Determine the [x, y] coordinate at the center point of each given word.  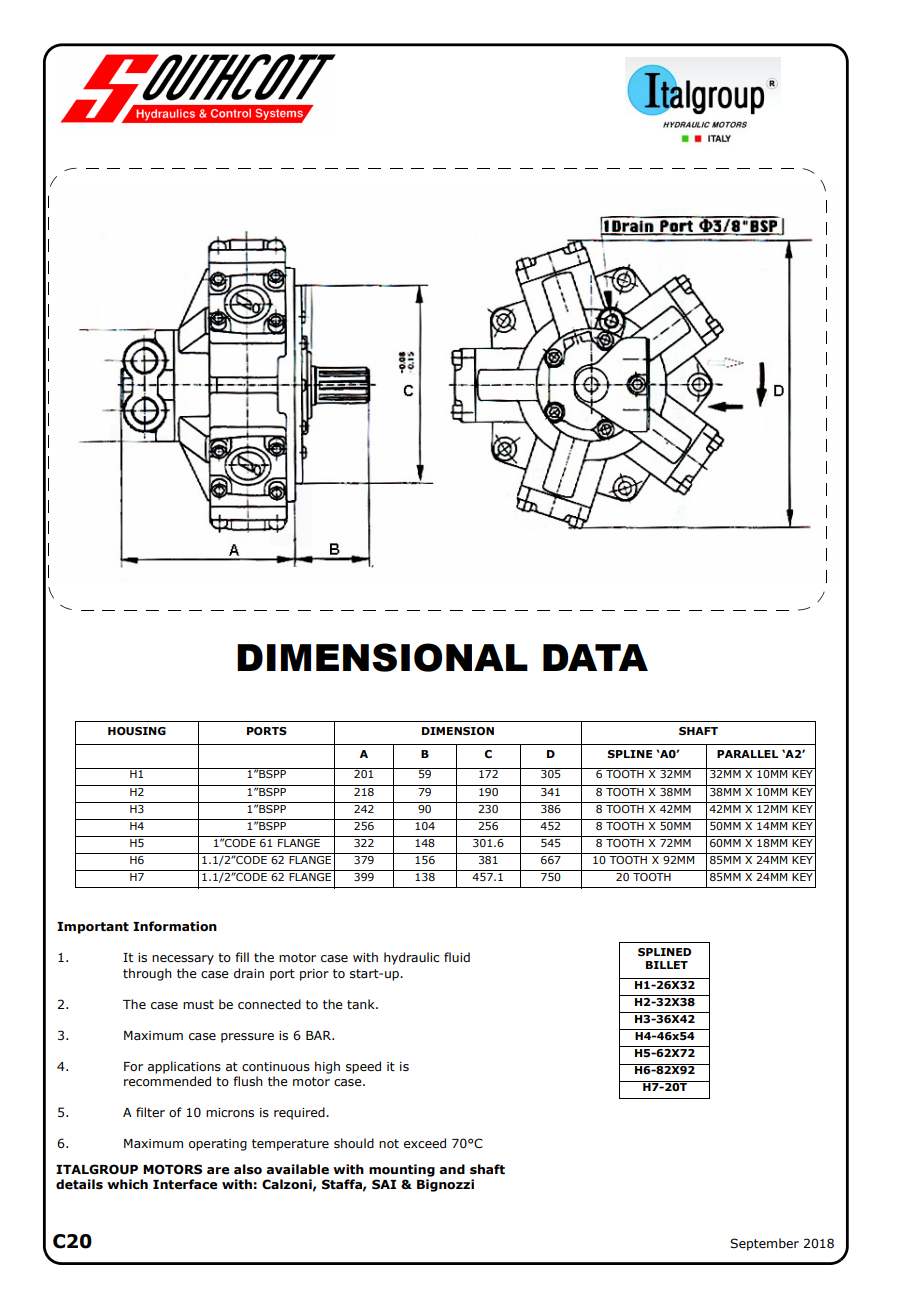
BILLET [667, 965]
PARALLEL [747, 754]
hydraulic [411, 958]
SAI [384, 1184]
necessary [183, 960]
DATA [595, 657]
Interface [185, 1184]
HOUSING [137, 731]
